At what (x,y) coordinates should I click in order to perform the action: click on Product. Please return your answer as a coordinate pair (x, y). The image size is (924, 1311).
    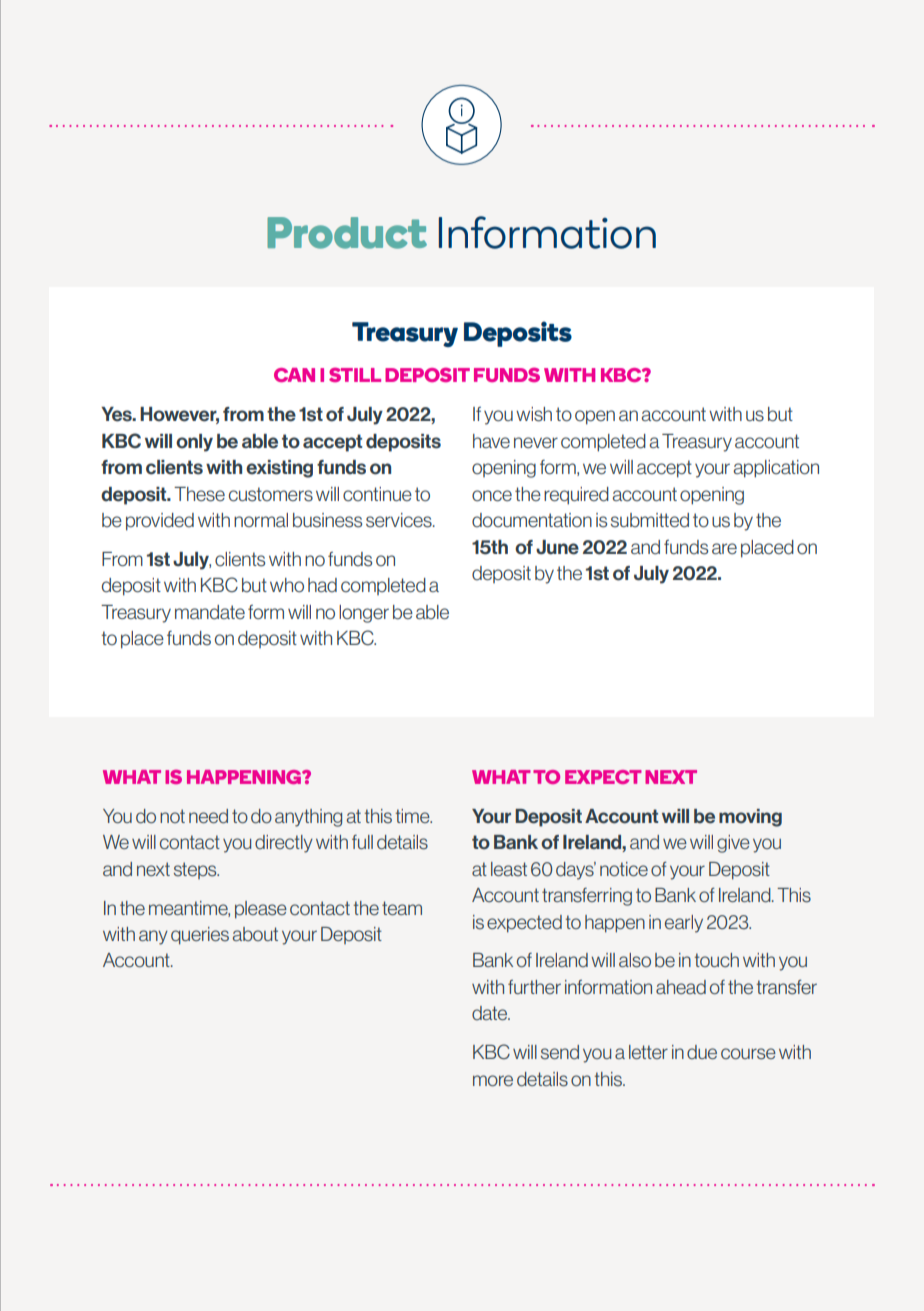
    Looking at the image, I should click on (347, 233).
